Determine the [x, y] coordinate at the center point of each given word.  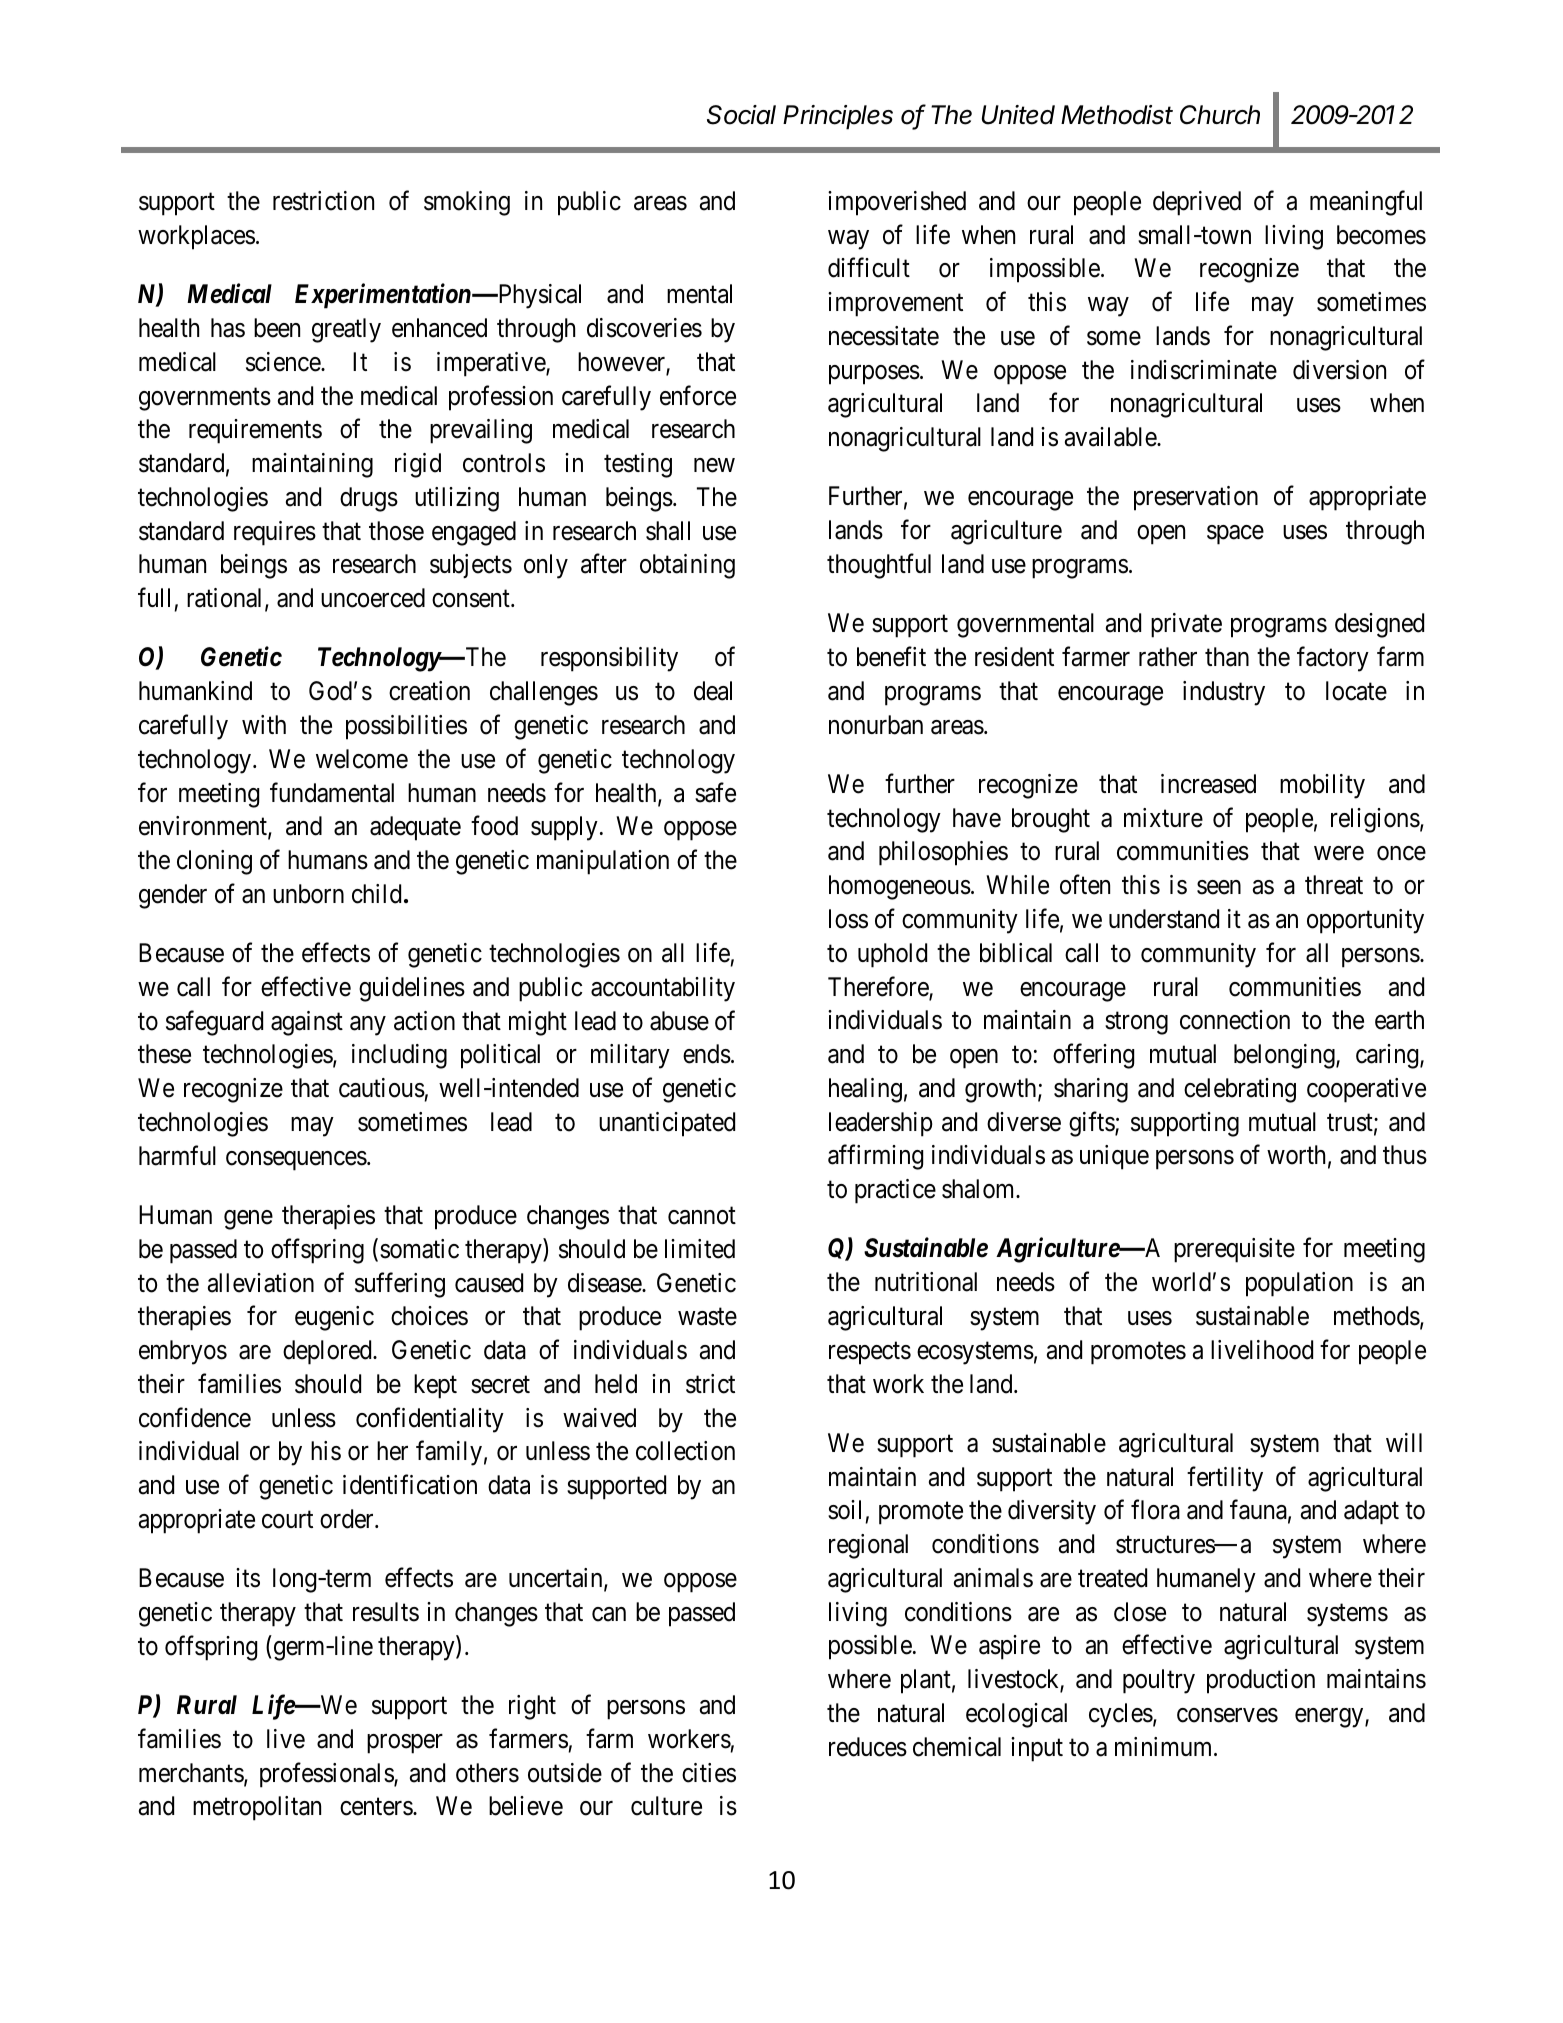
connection [1235, 1020]
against [307, 1023]
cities [709, 1773]
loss [848, 919]
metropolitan [257, 1808]
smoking [467, 203]
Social [741, 115]
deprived [1197, 203]
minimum [1165, 1746]
